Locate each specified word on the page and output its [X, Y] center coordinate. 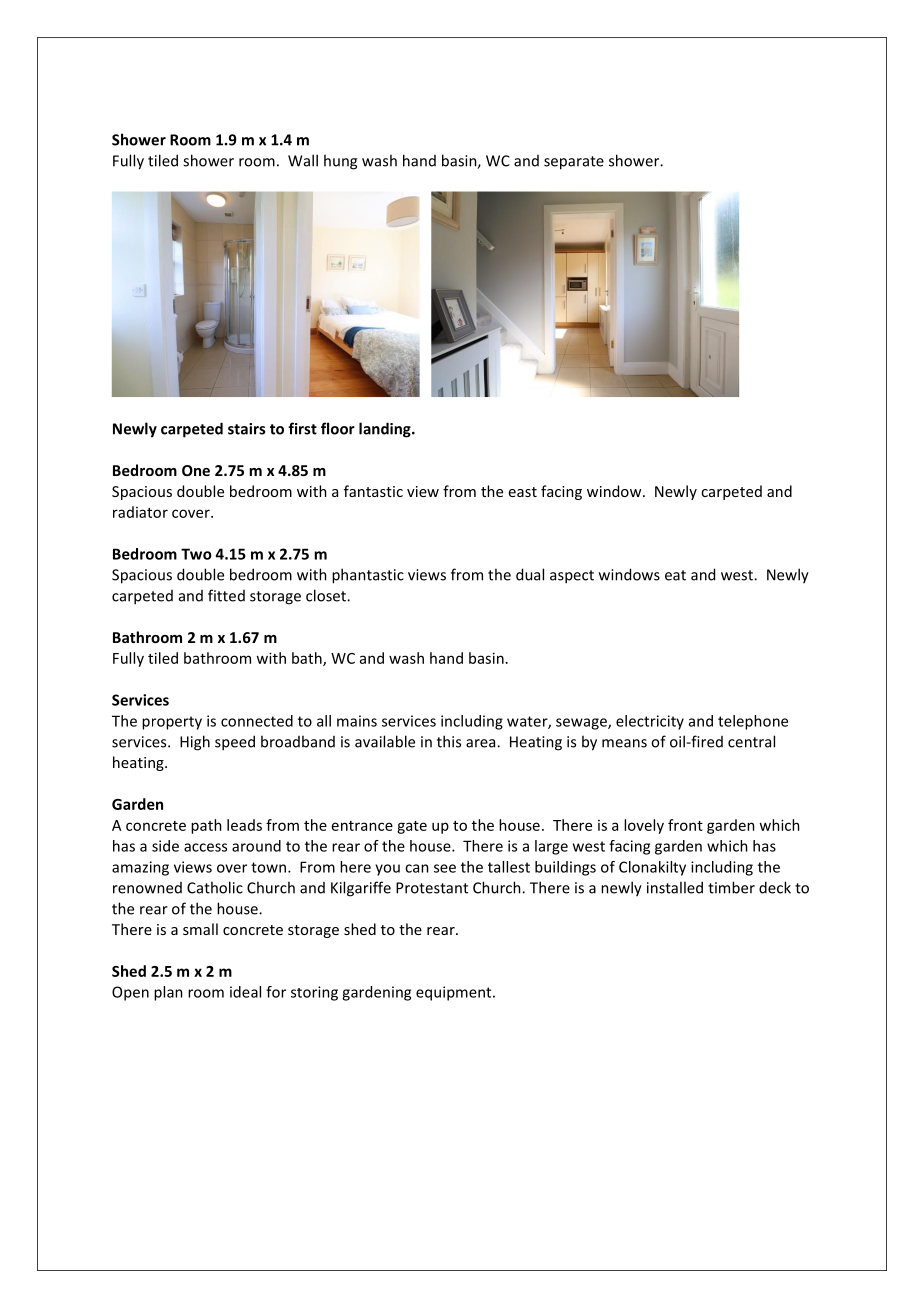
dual [530, 574]
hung [340, 162]
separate [574, 163]
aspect [572, 577]
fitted [226, 595]
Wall [303, 160]
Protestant [432, 888]
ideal [245, 992]
